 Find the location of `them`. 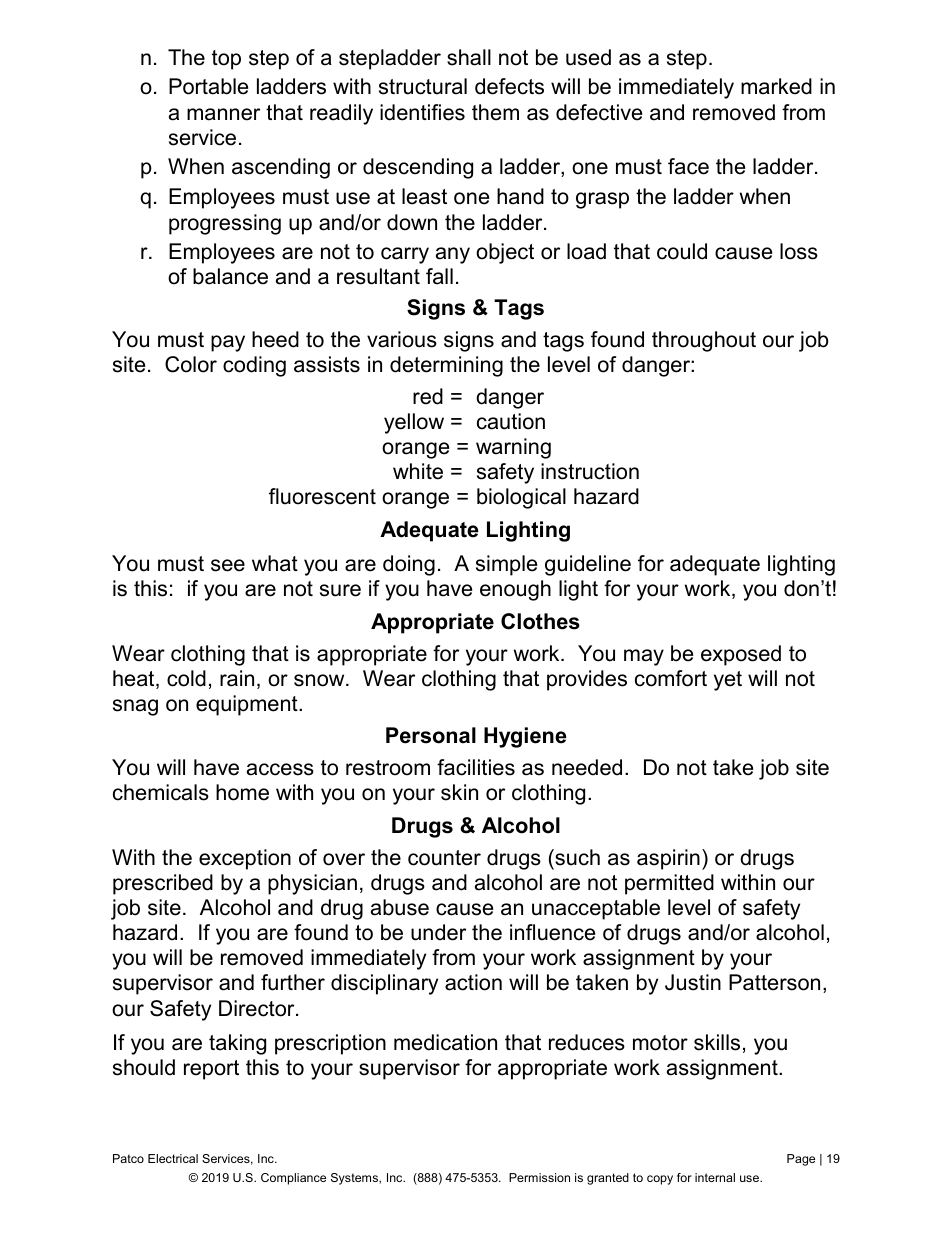

them is located at coordinates (495, 112).
